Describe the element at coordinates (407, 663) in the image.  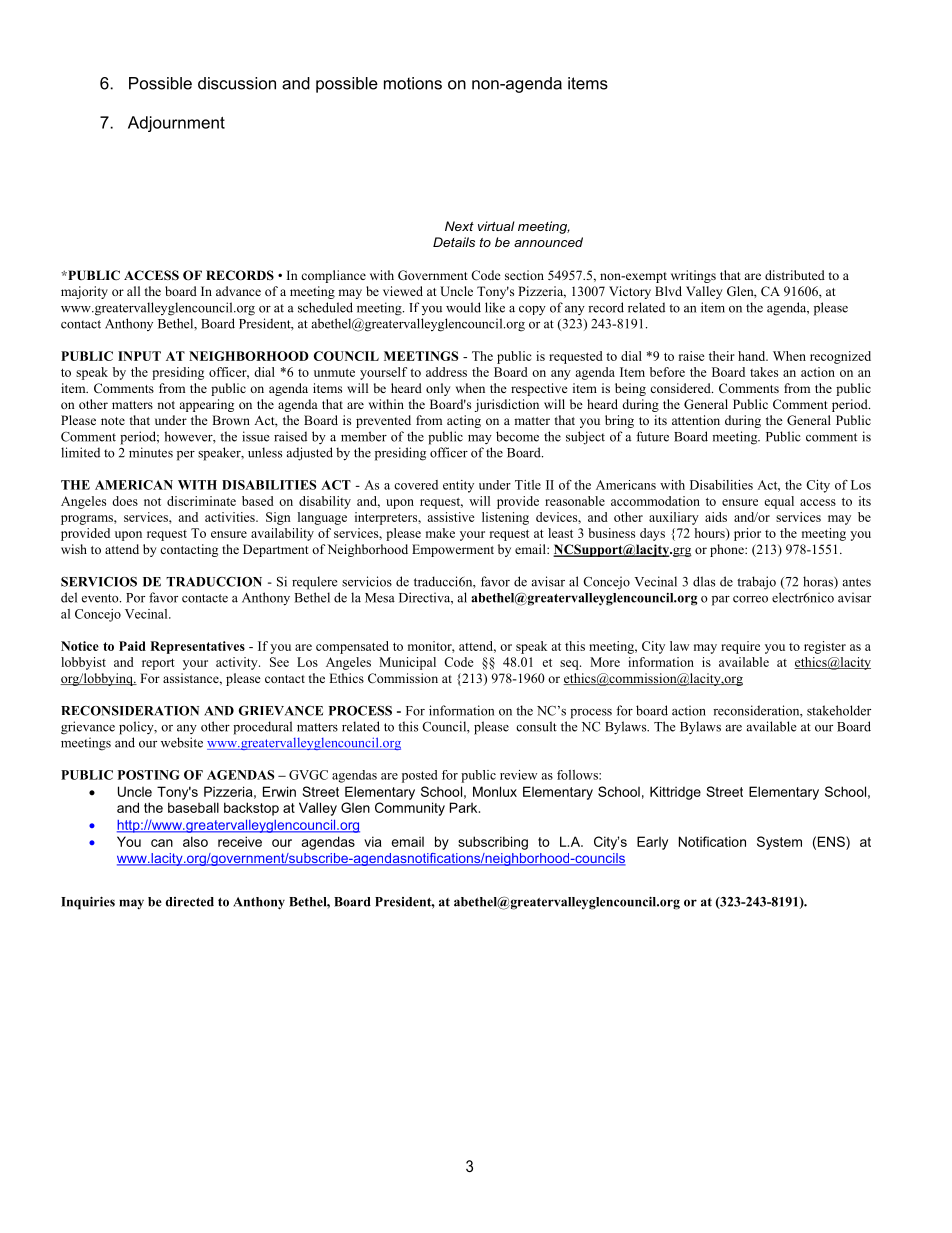
I see `Municipal` at that location.
